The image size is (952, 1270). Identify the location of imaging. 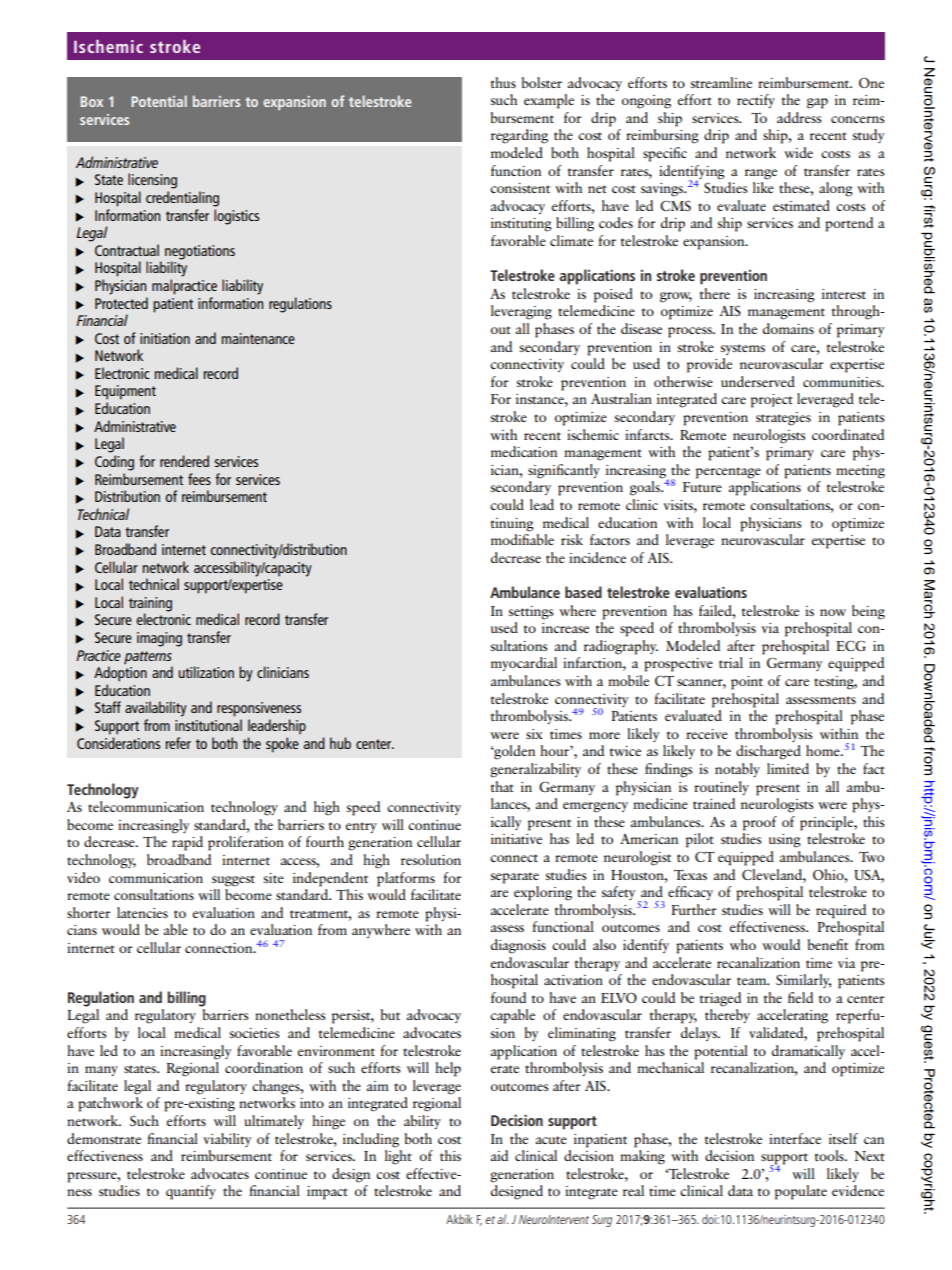
(159, 639).
